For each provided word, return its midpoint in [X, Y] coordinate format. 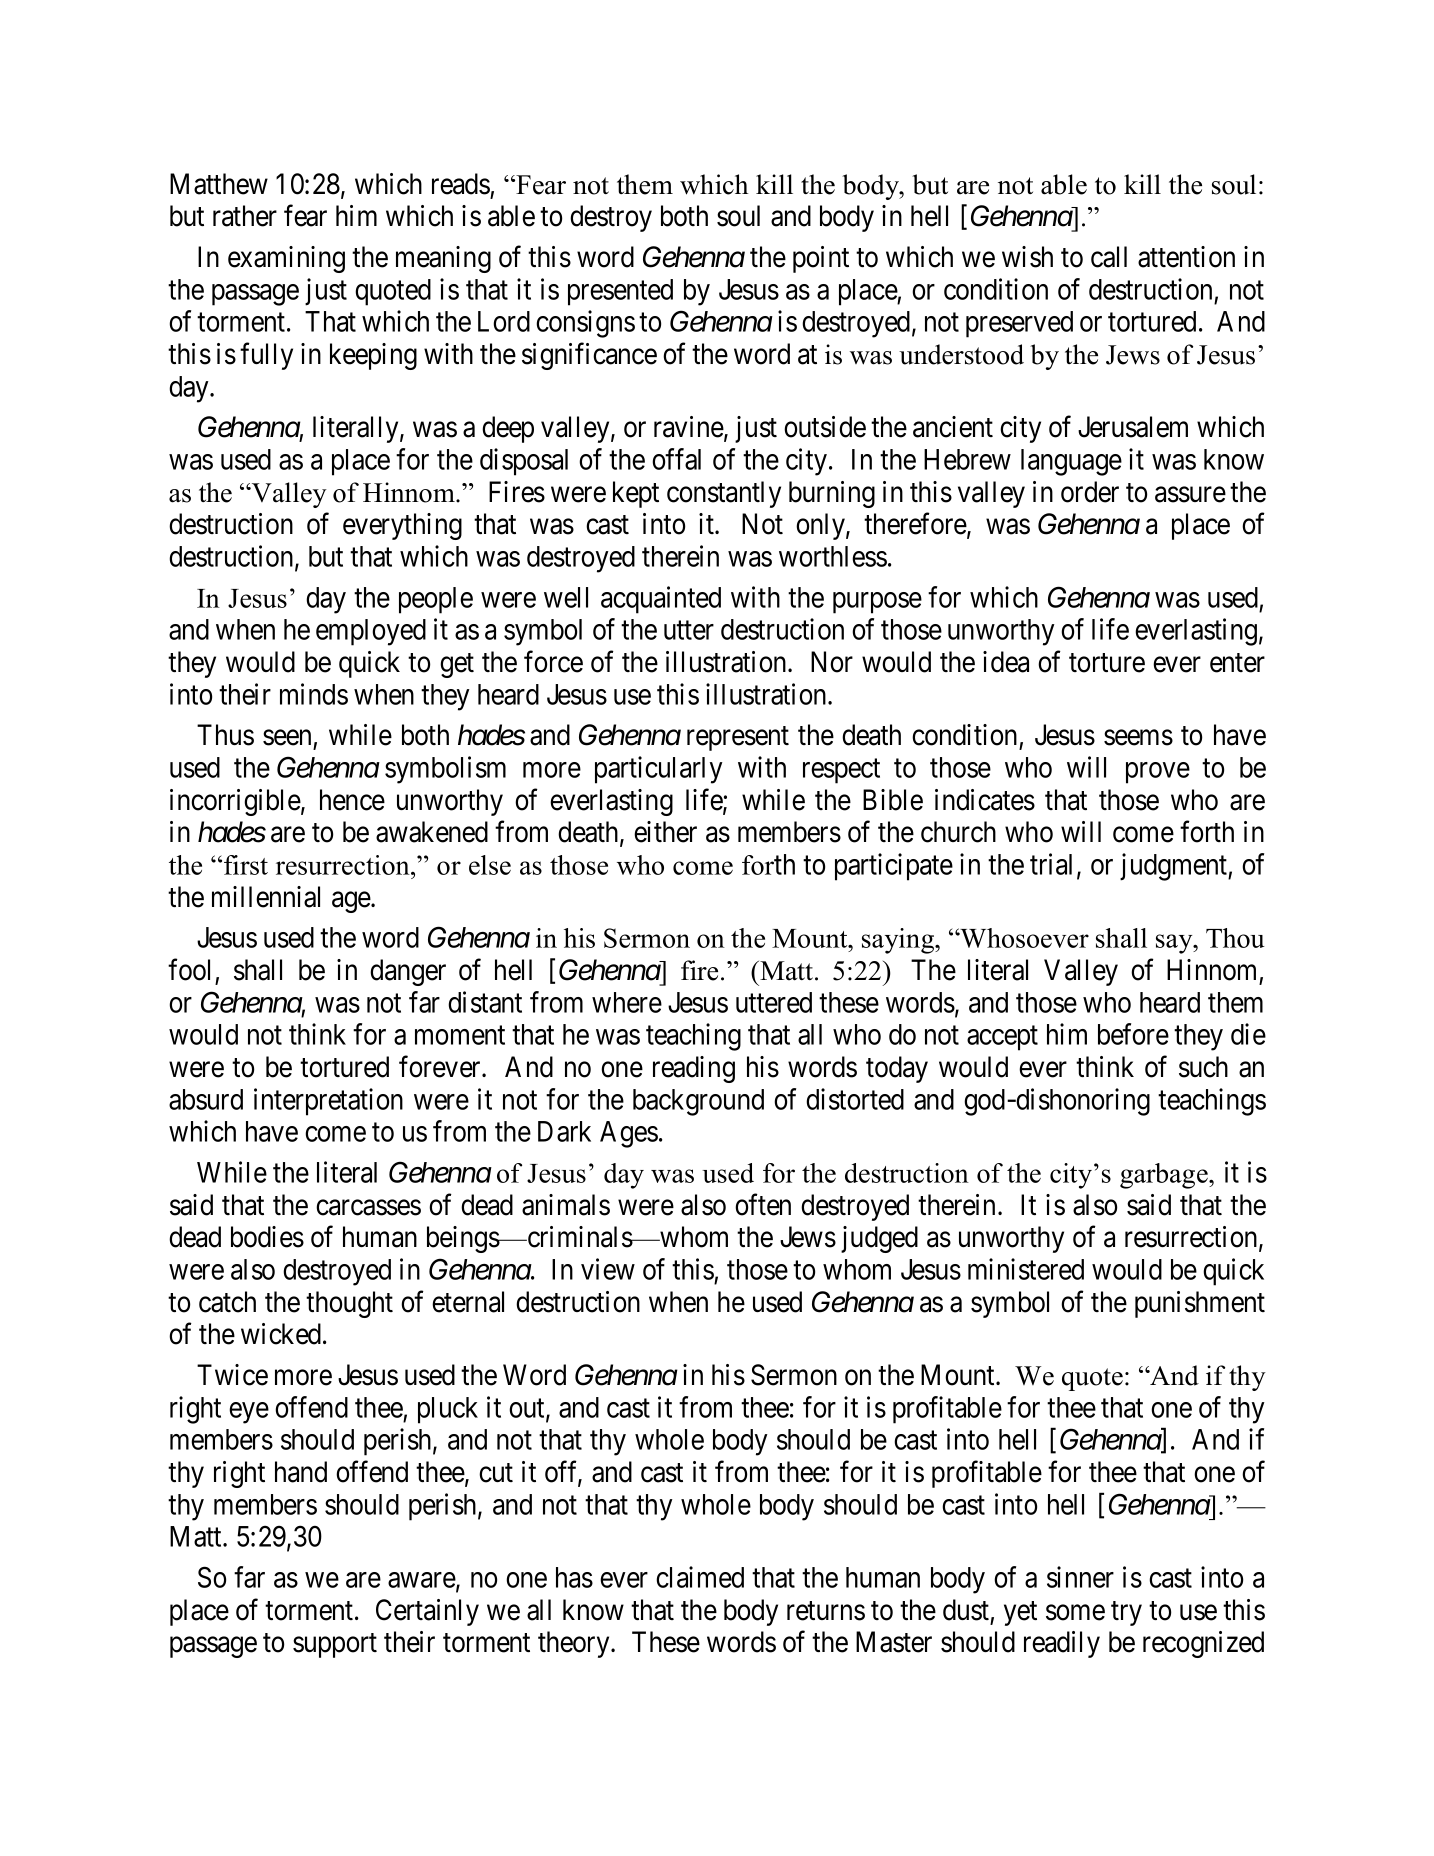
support [335, 1646]
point [821, 259]
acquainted [661, 600]
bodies [267, 1237]
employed [371, 632]
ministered [1026, 1269]
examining [286, 259]
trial [1054, 865]
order [1090, 492]
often [763, 1204]
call [1109, 257]
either [665, 832]
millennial [266, 897]
